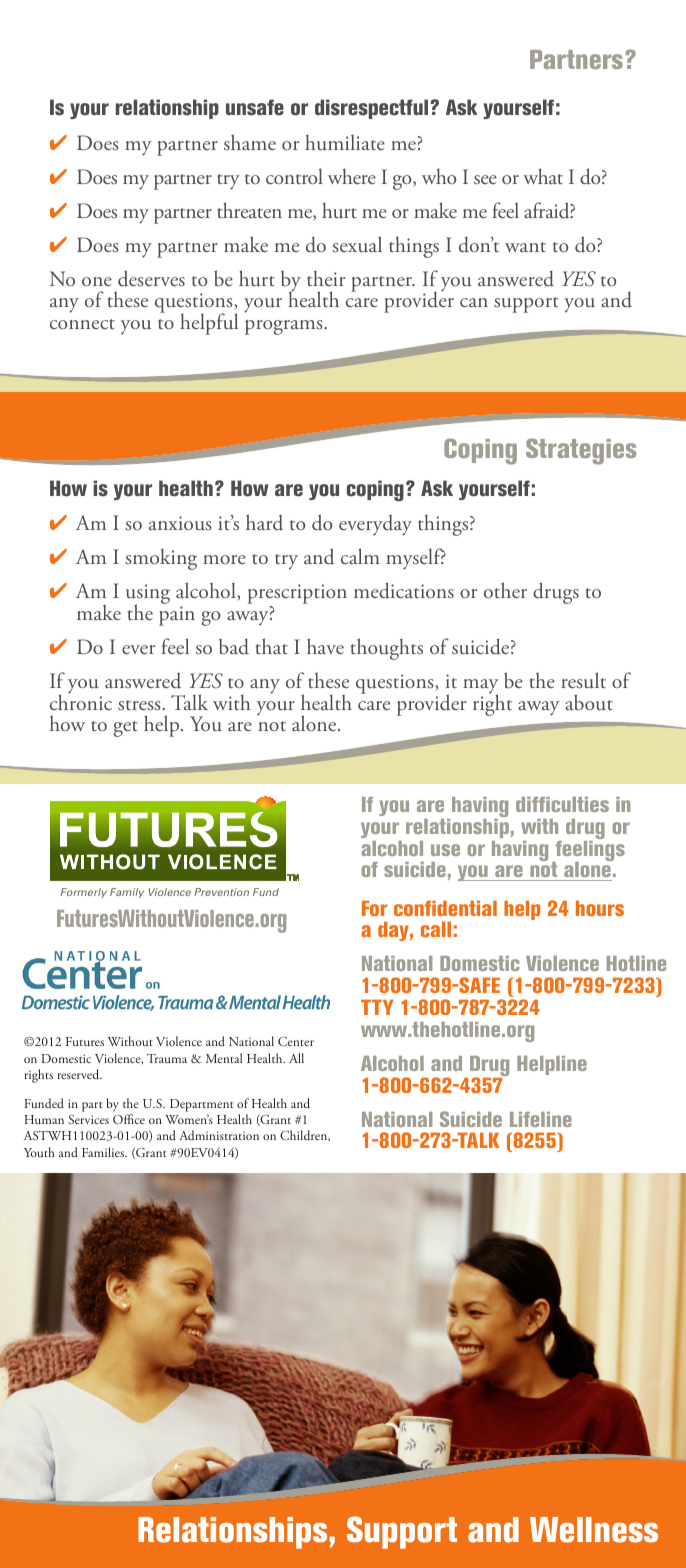 Image resolution: width=686 pixels, height=1568 pixels. I want to click on what, so click(543, 176).
